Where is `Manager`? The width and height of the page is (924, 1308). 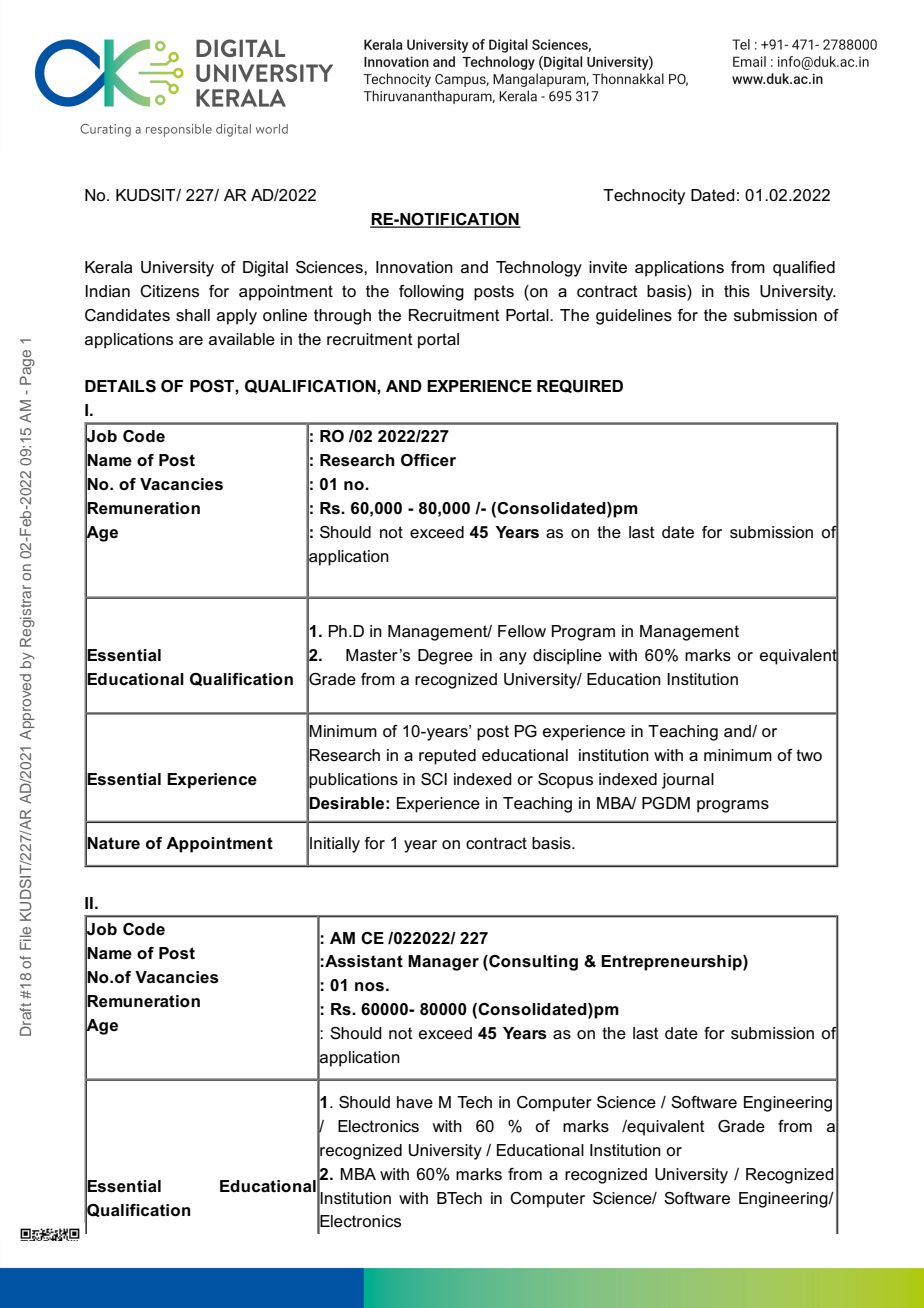
Manager is located at coordinates (443, 963).
